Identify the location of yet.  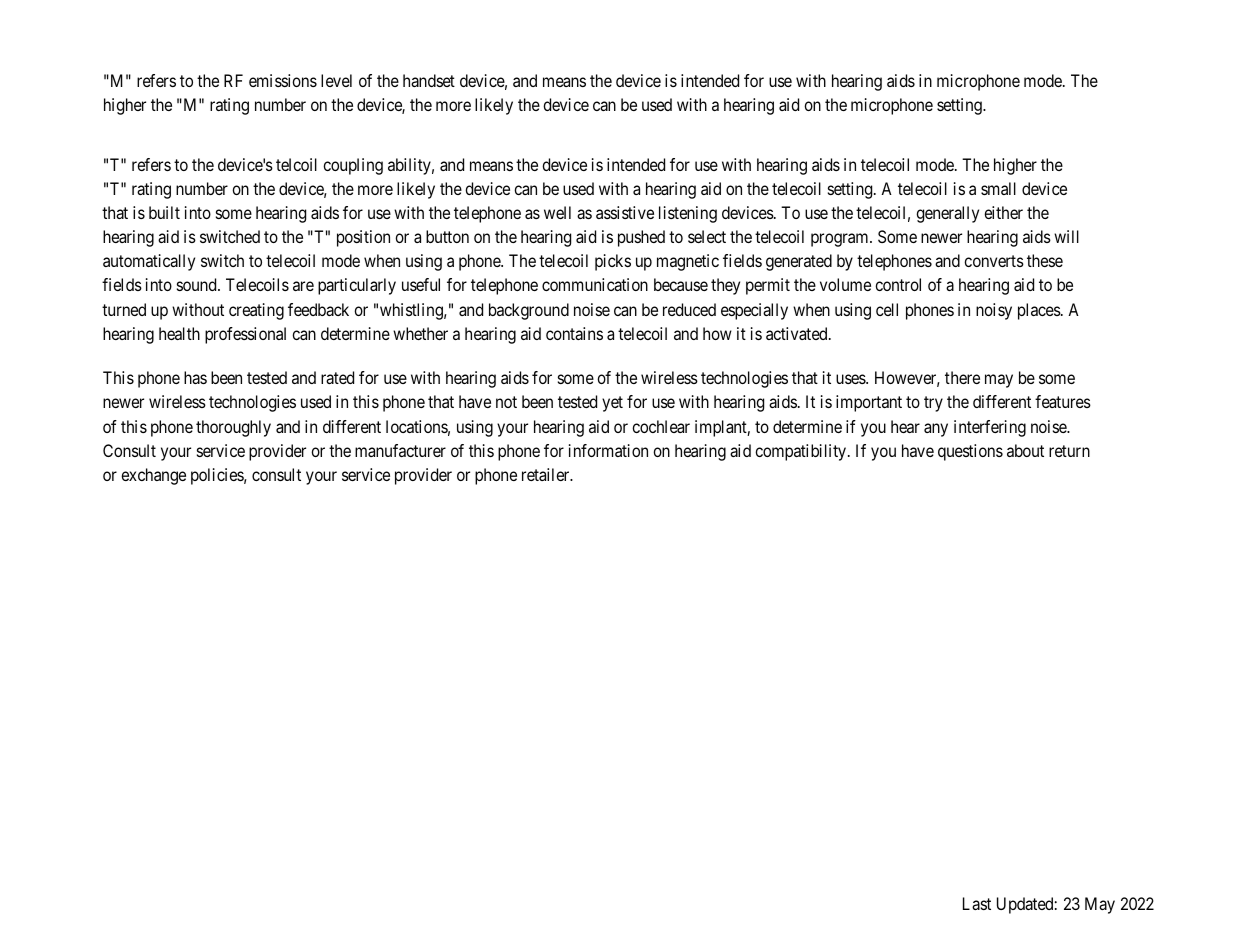
(612, 404).
